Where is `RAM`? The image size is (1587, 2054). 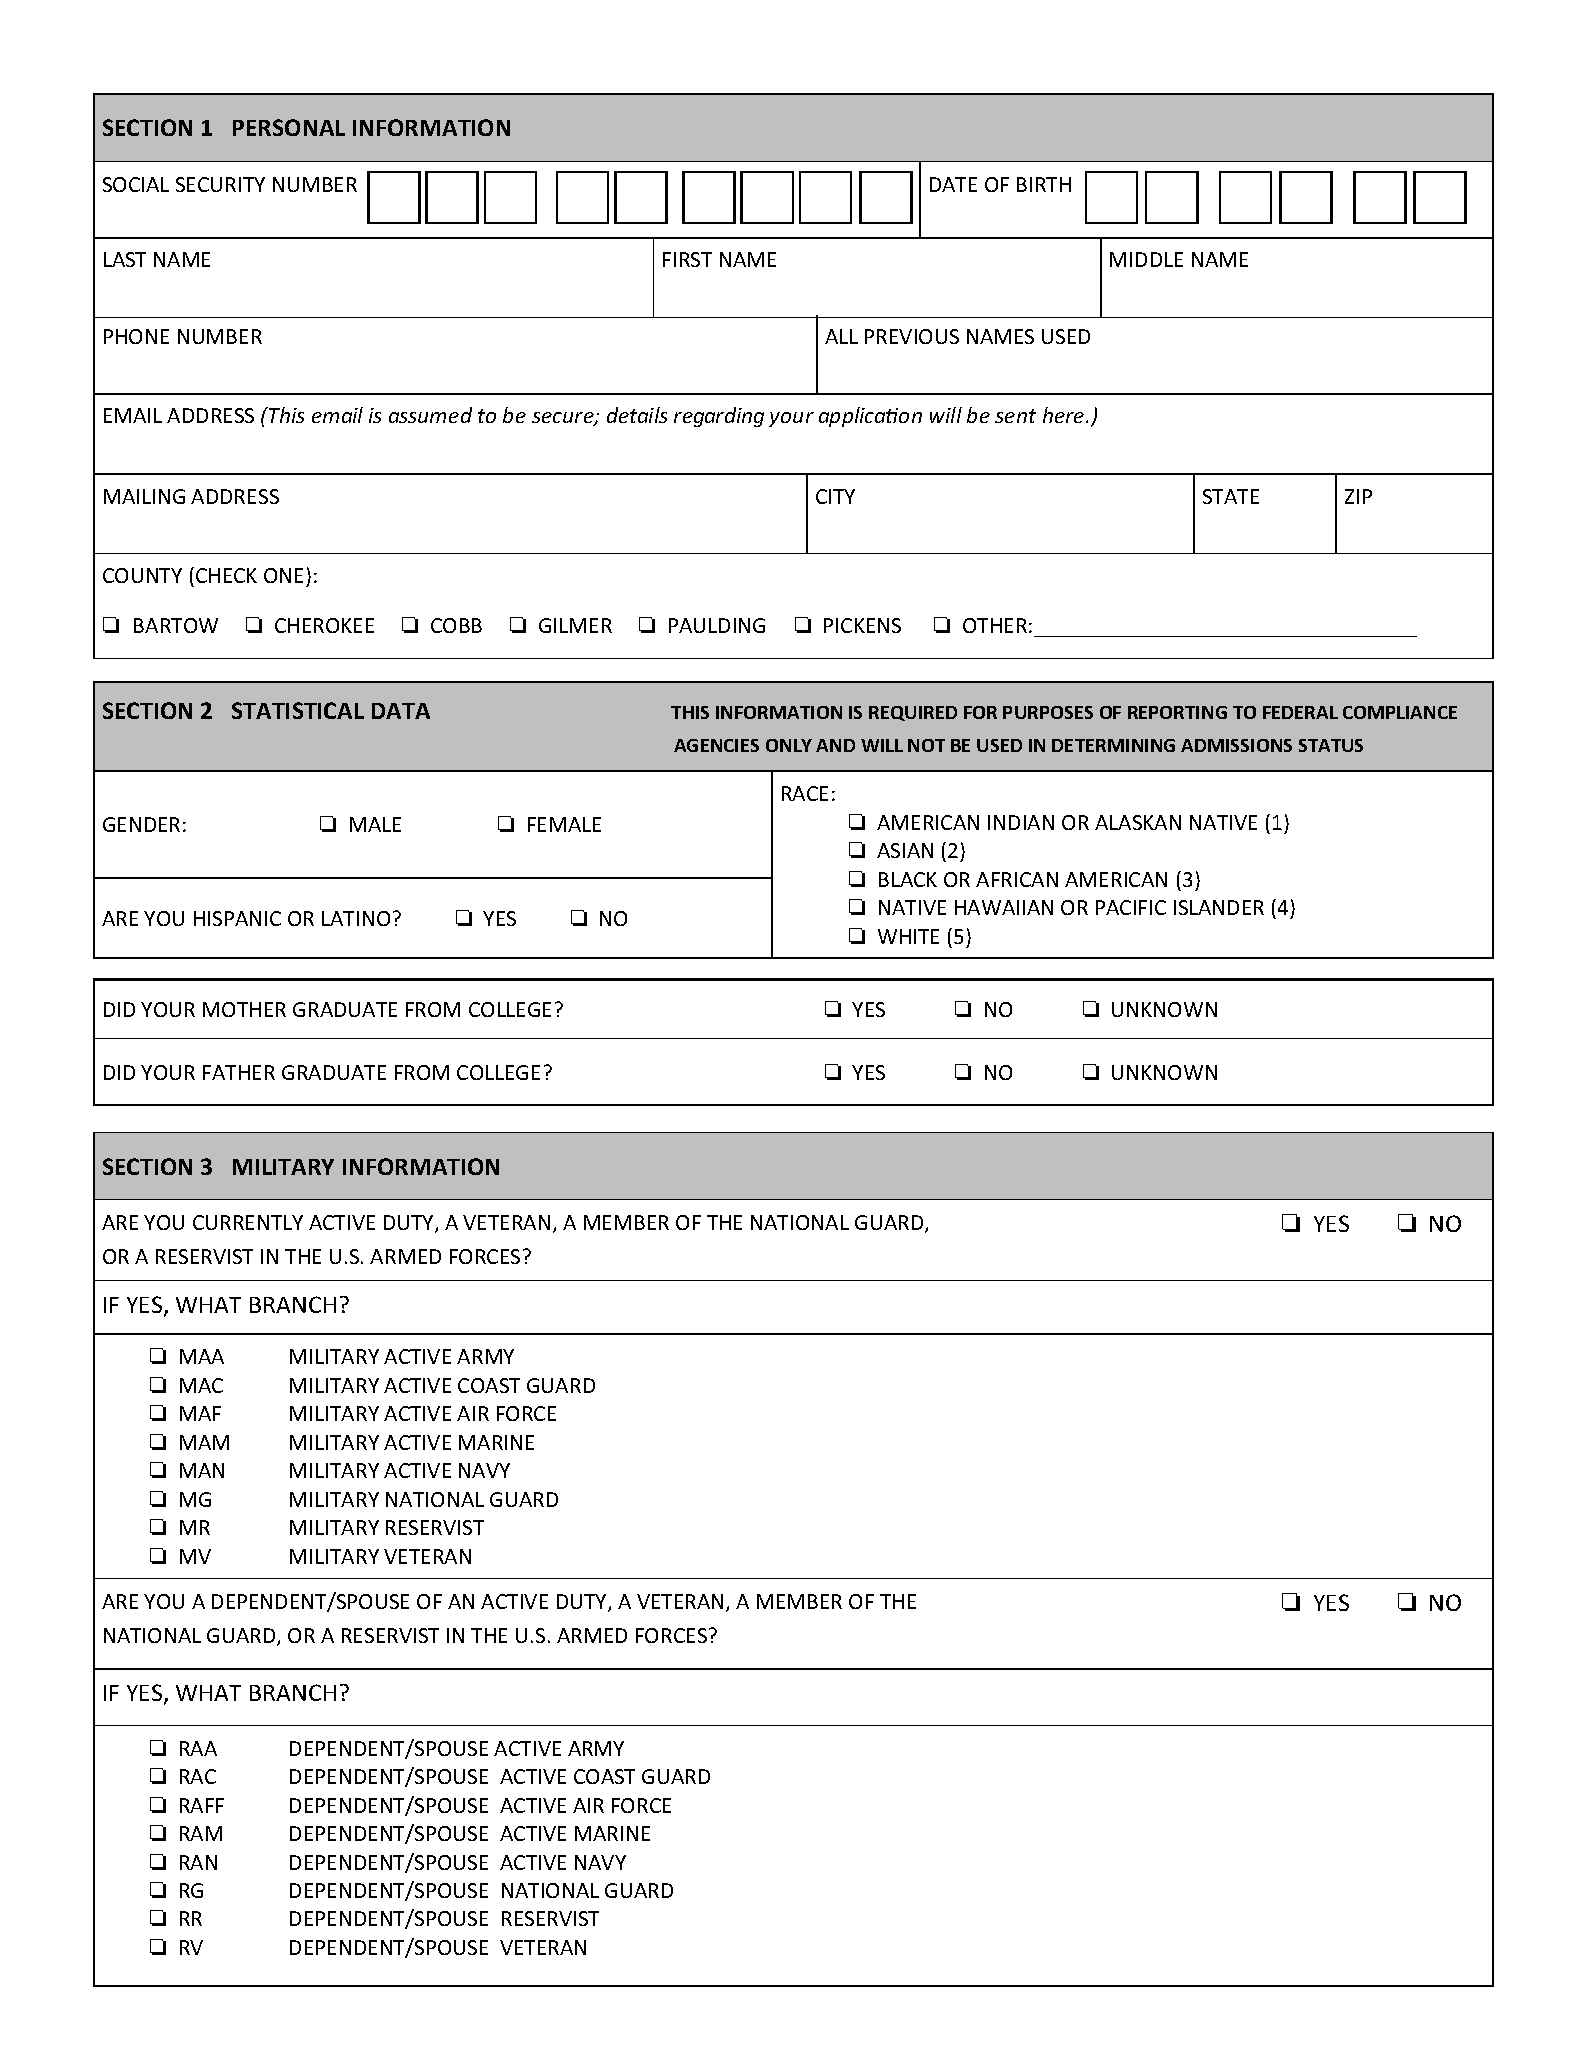 RAM is located at coordinates (201, 1833).
